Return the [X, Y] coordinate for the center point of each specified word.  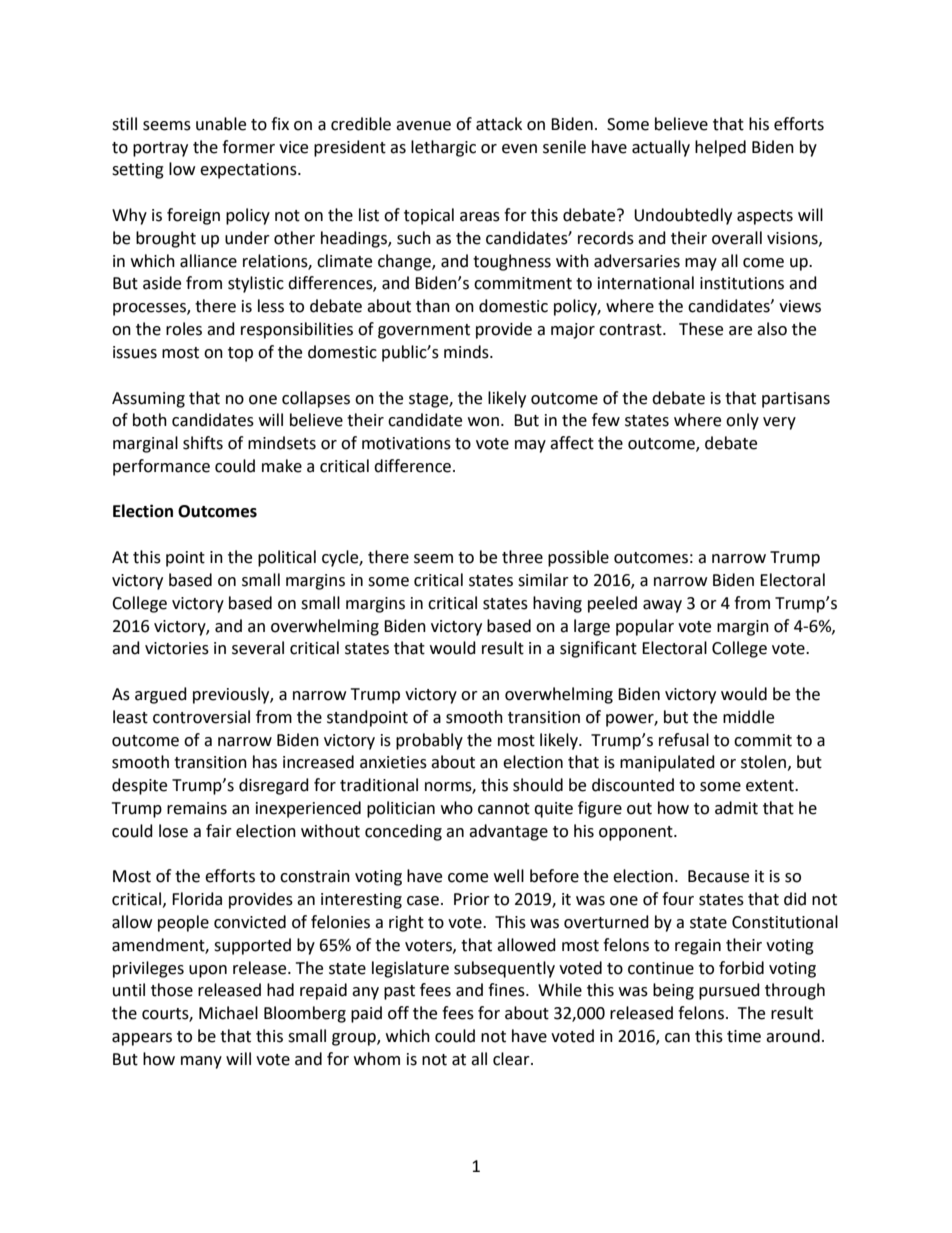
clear [512, 1059]
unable [221, 124]
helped [720, 148]
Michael [228, 1013]
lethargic [443, 148]
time [744, 1036]
